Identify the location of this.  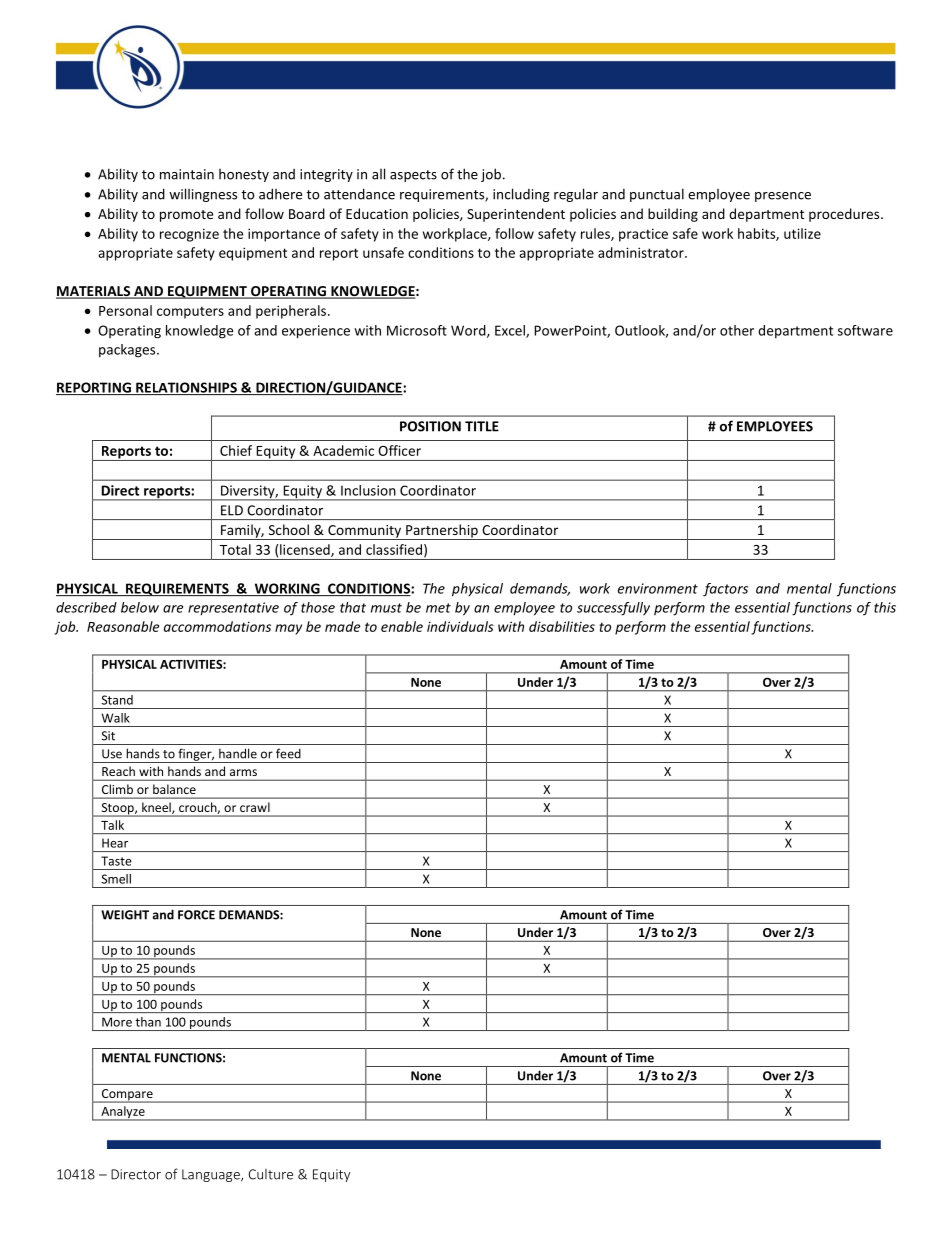
(885, 607).
